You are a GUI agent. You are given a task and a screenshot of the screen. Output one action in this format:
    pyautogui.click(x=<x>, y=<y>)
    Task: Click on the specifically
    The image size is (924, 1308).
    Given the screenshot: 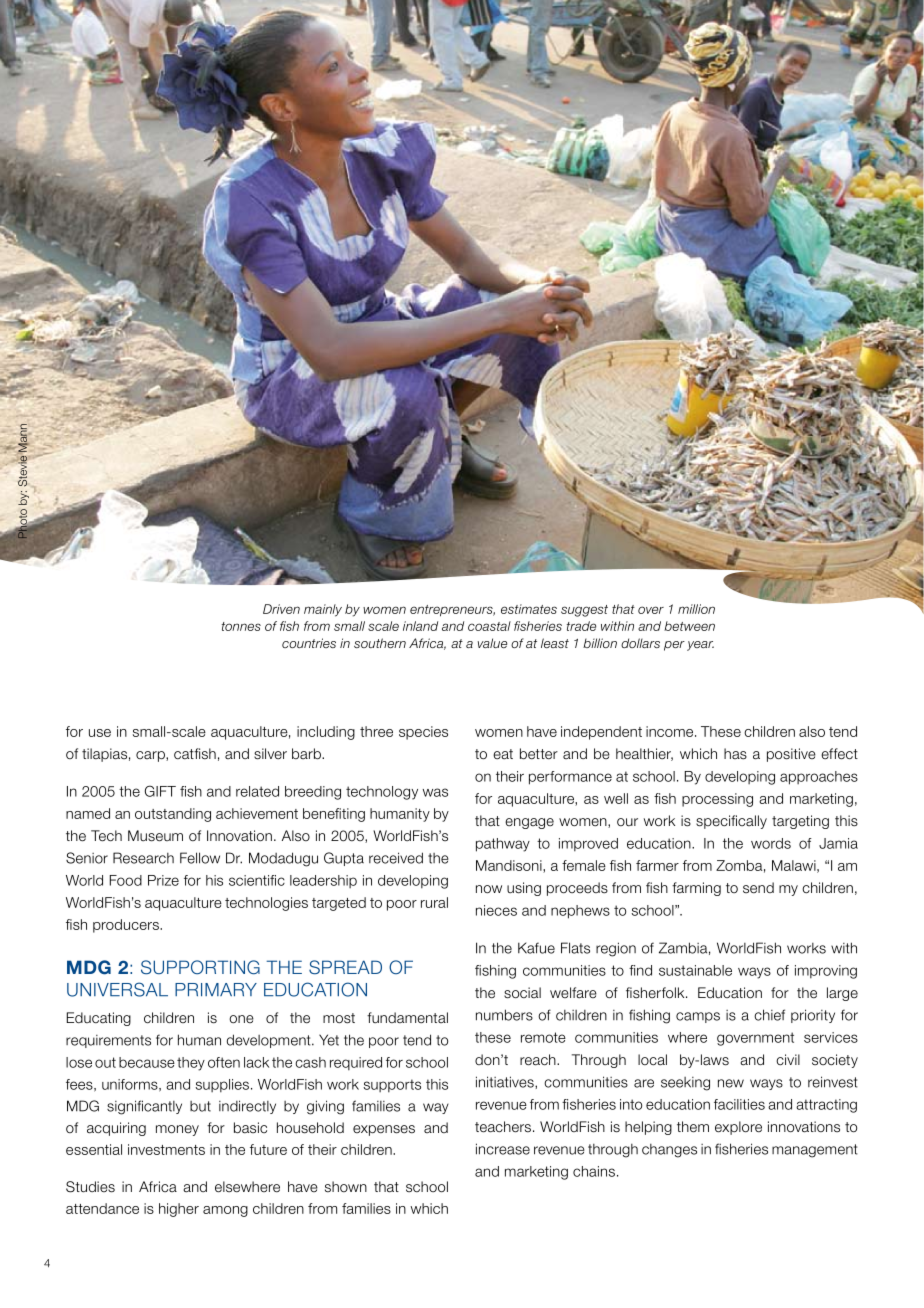 What is the action you would take?
    pyautogui.click(x=731, y=822)
